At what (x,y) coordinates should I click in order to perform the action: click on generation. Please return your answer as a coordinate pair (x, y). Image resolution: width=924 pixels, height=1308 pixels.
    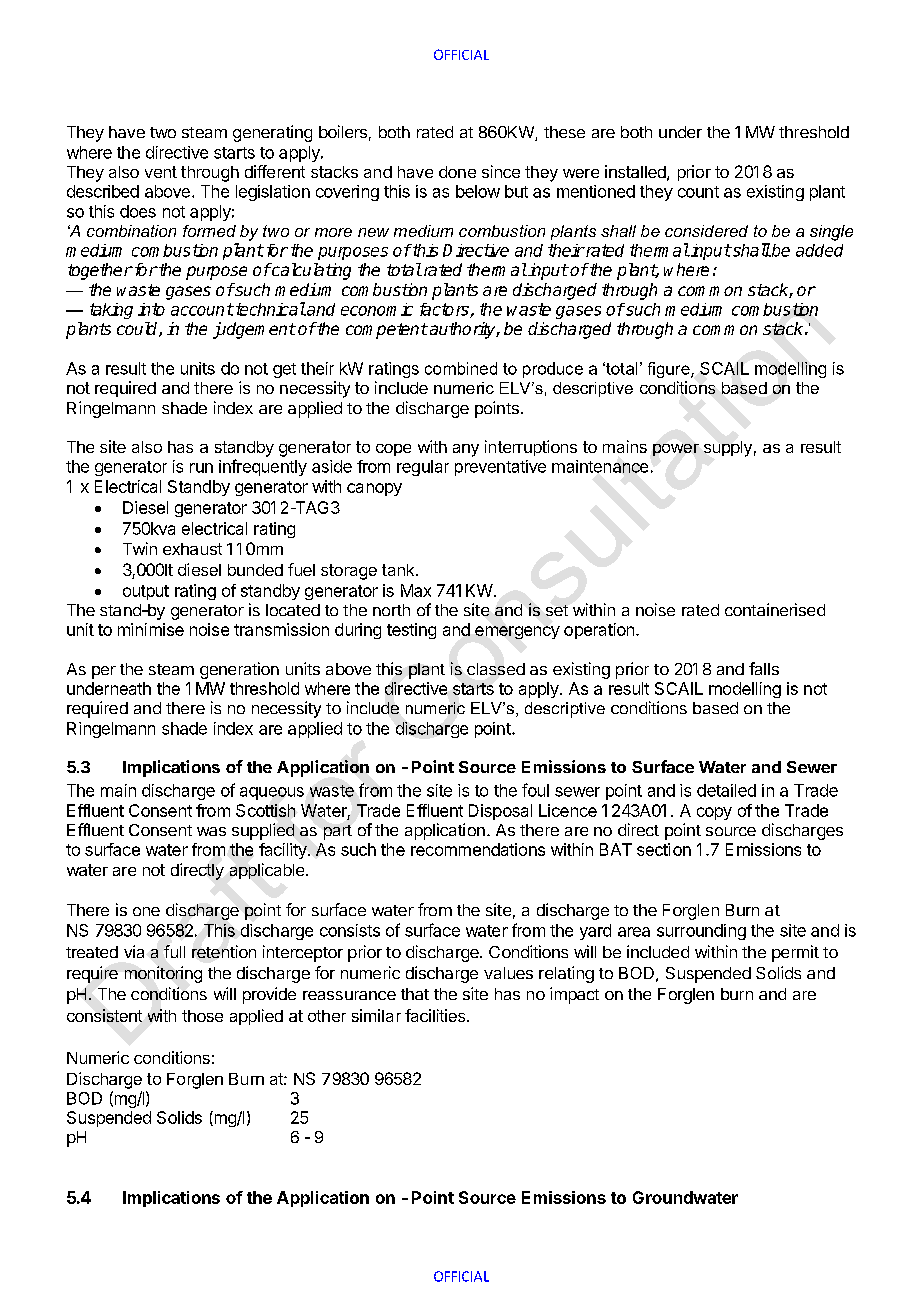
    Looking at the image, I should click on (239, 670).
